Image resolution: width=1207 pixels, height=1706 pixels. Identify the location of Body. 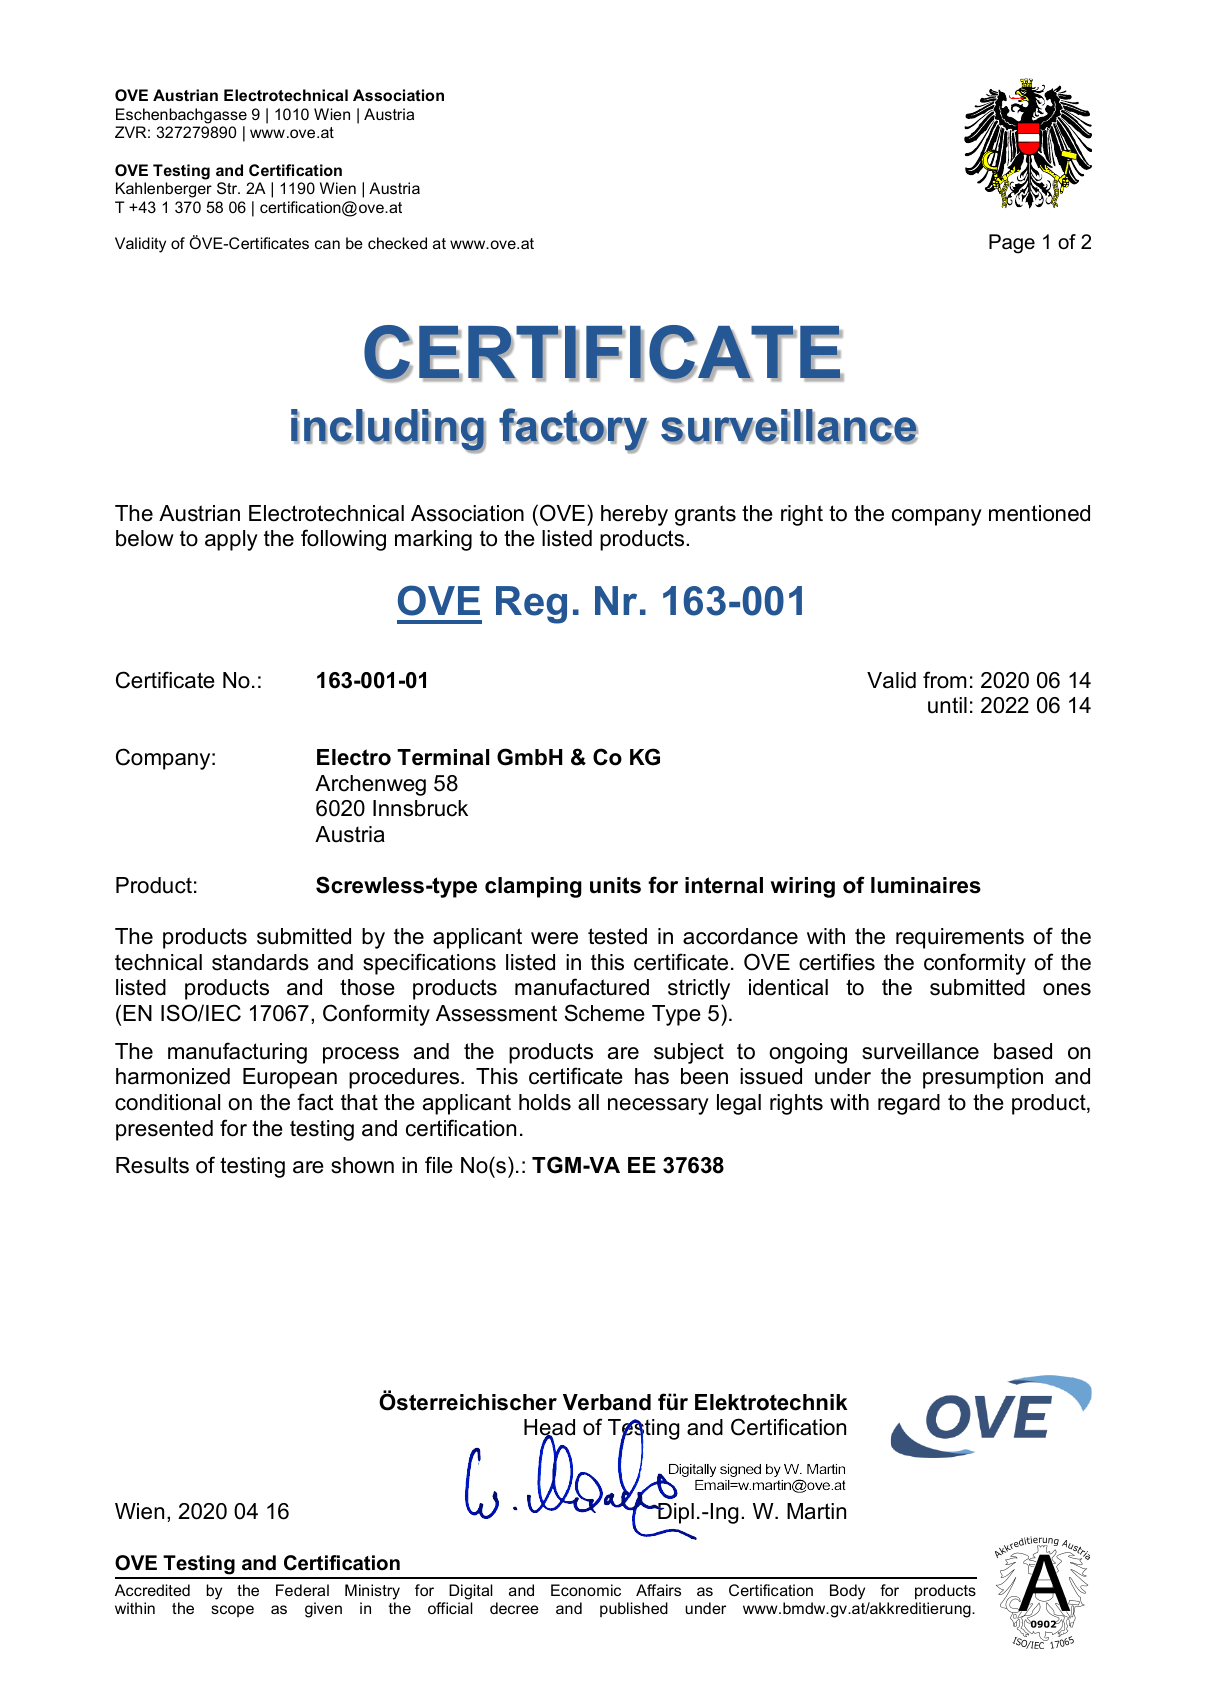
(847, 1592).
